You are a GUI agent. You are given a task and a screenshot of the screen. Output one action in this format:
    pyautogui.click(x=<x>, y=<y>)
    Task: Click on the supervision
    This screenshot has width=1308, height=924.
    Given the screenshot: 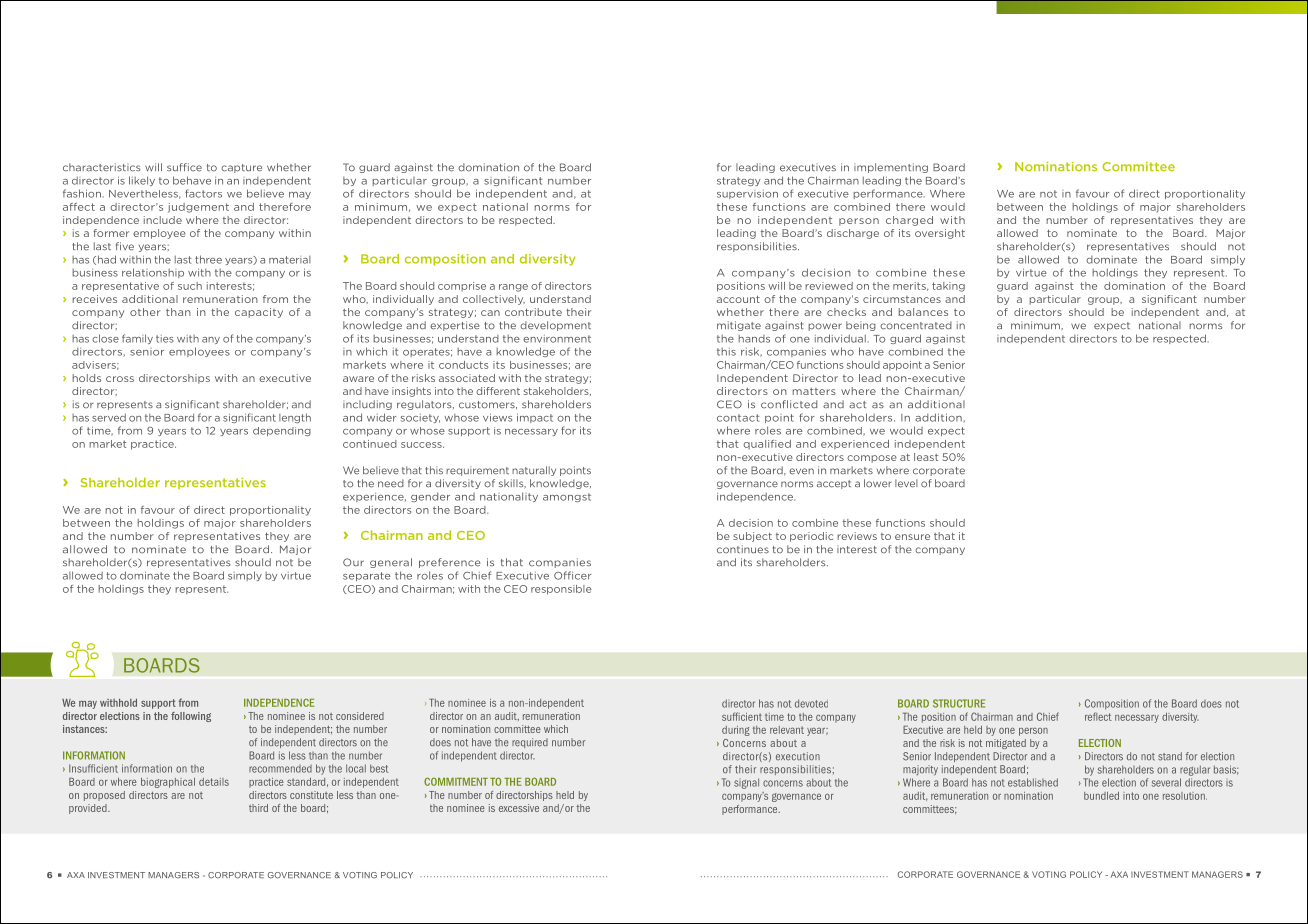 What is the action you would take?
    pyautogui.click(x=747, y=194)
